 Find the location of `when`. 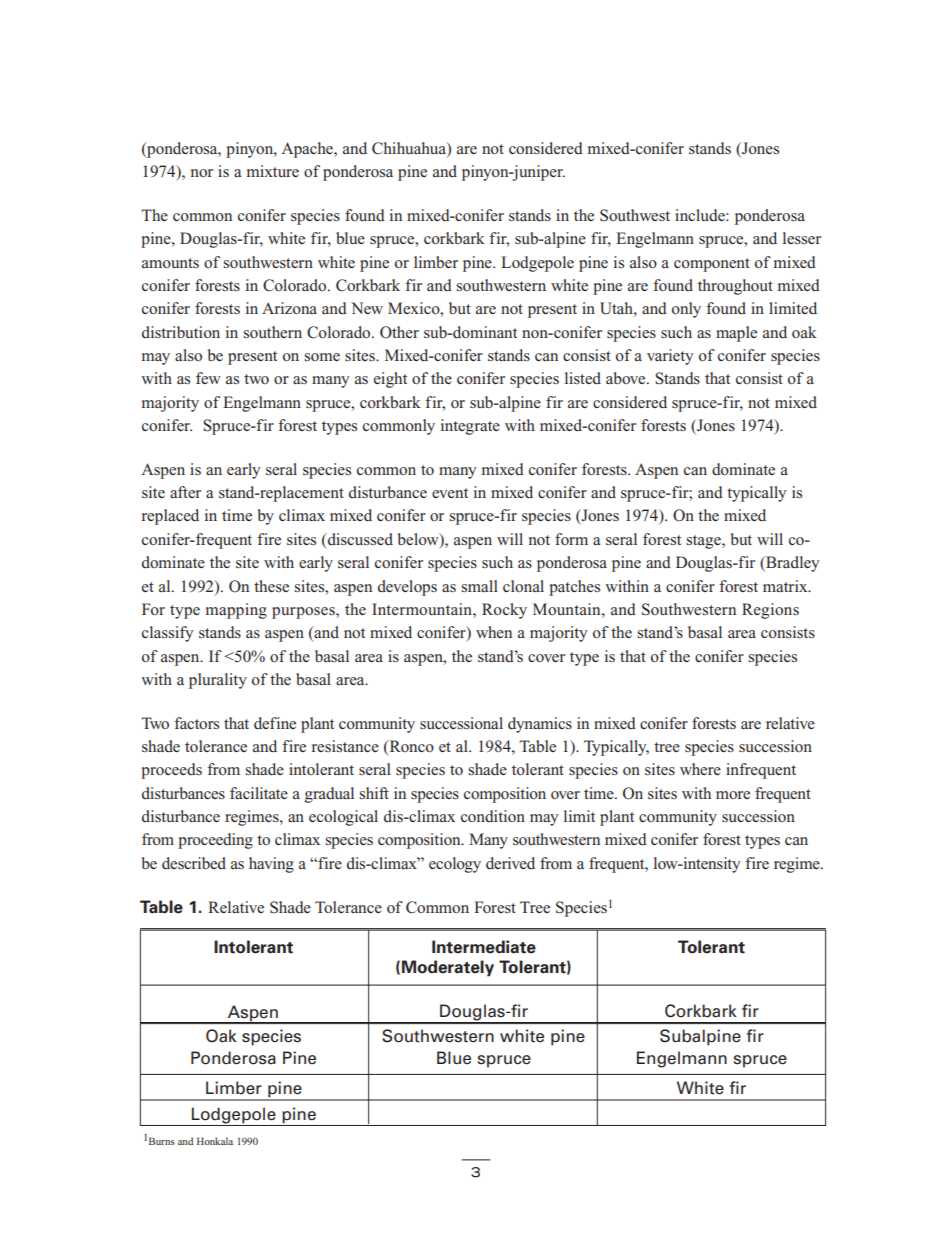

when is located at coordinates (494, 632).
